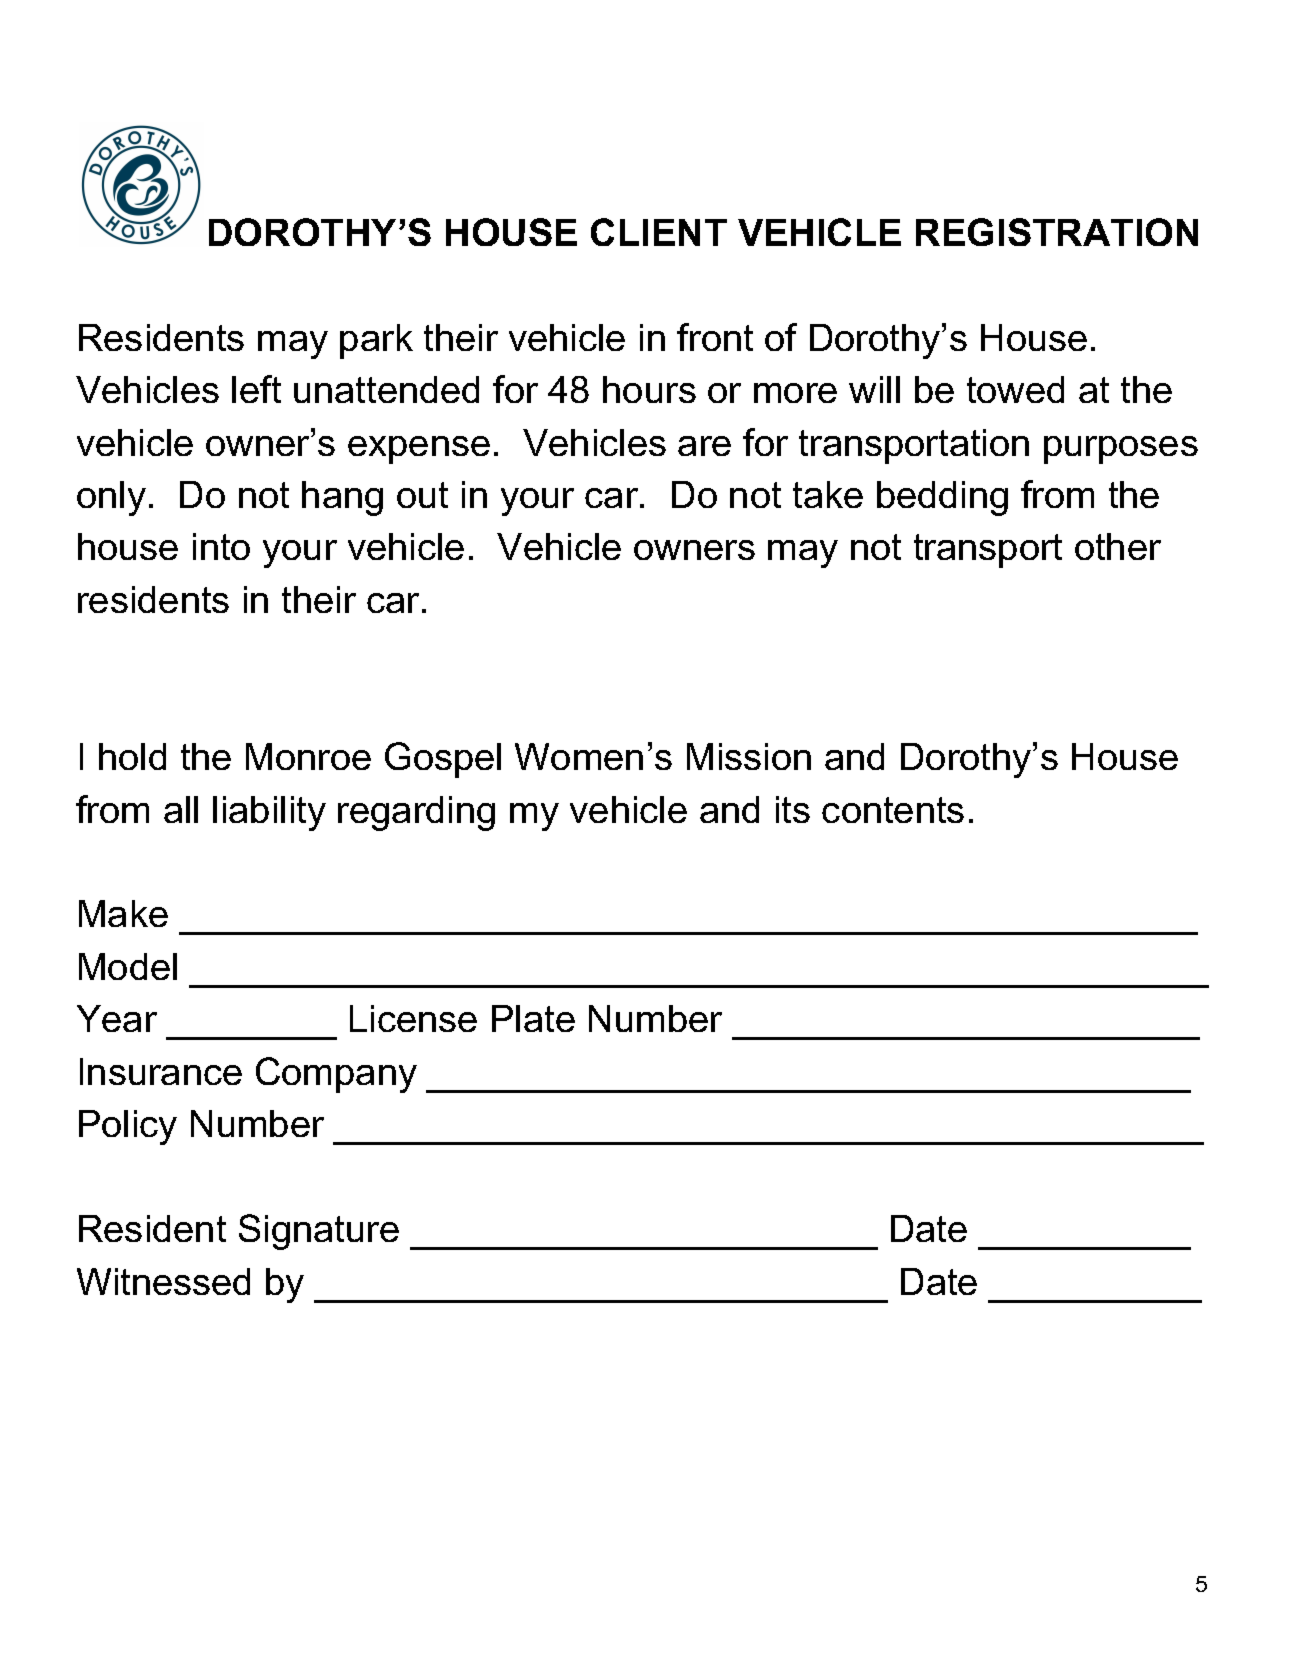 The width and height of the document is (1296, 1678). What do you see at coordinates (749, 756) in the document?
I see `Mission` at bounding box center [749, 756].
